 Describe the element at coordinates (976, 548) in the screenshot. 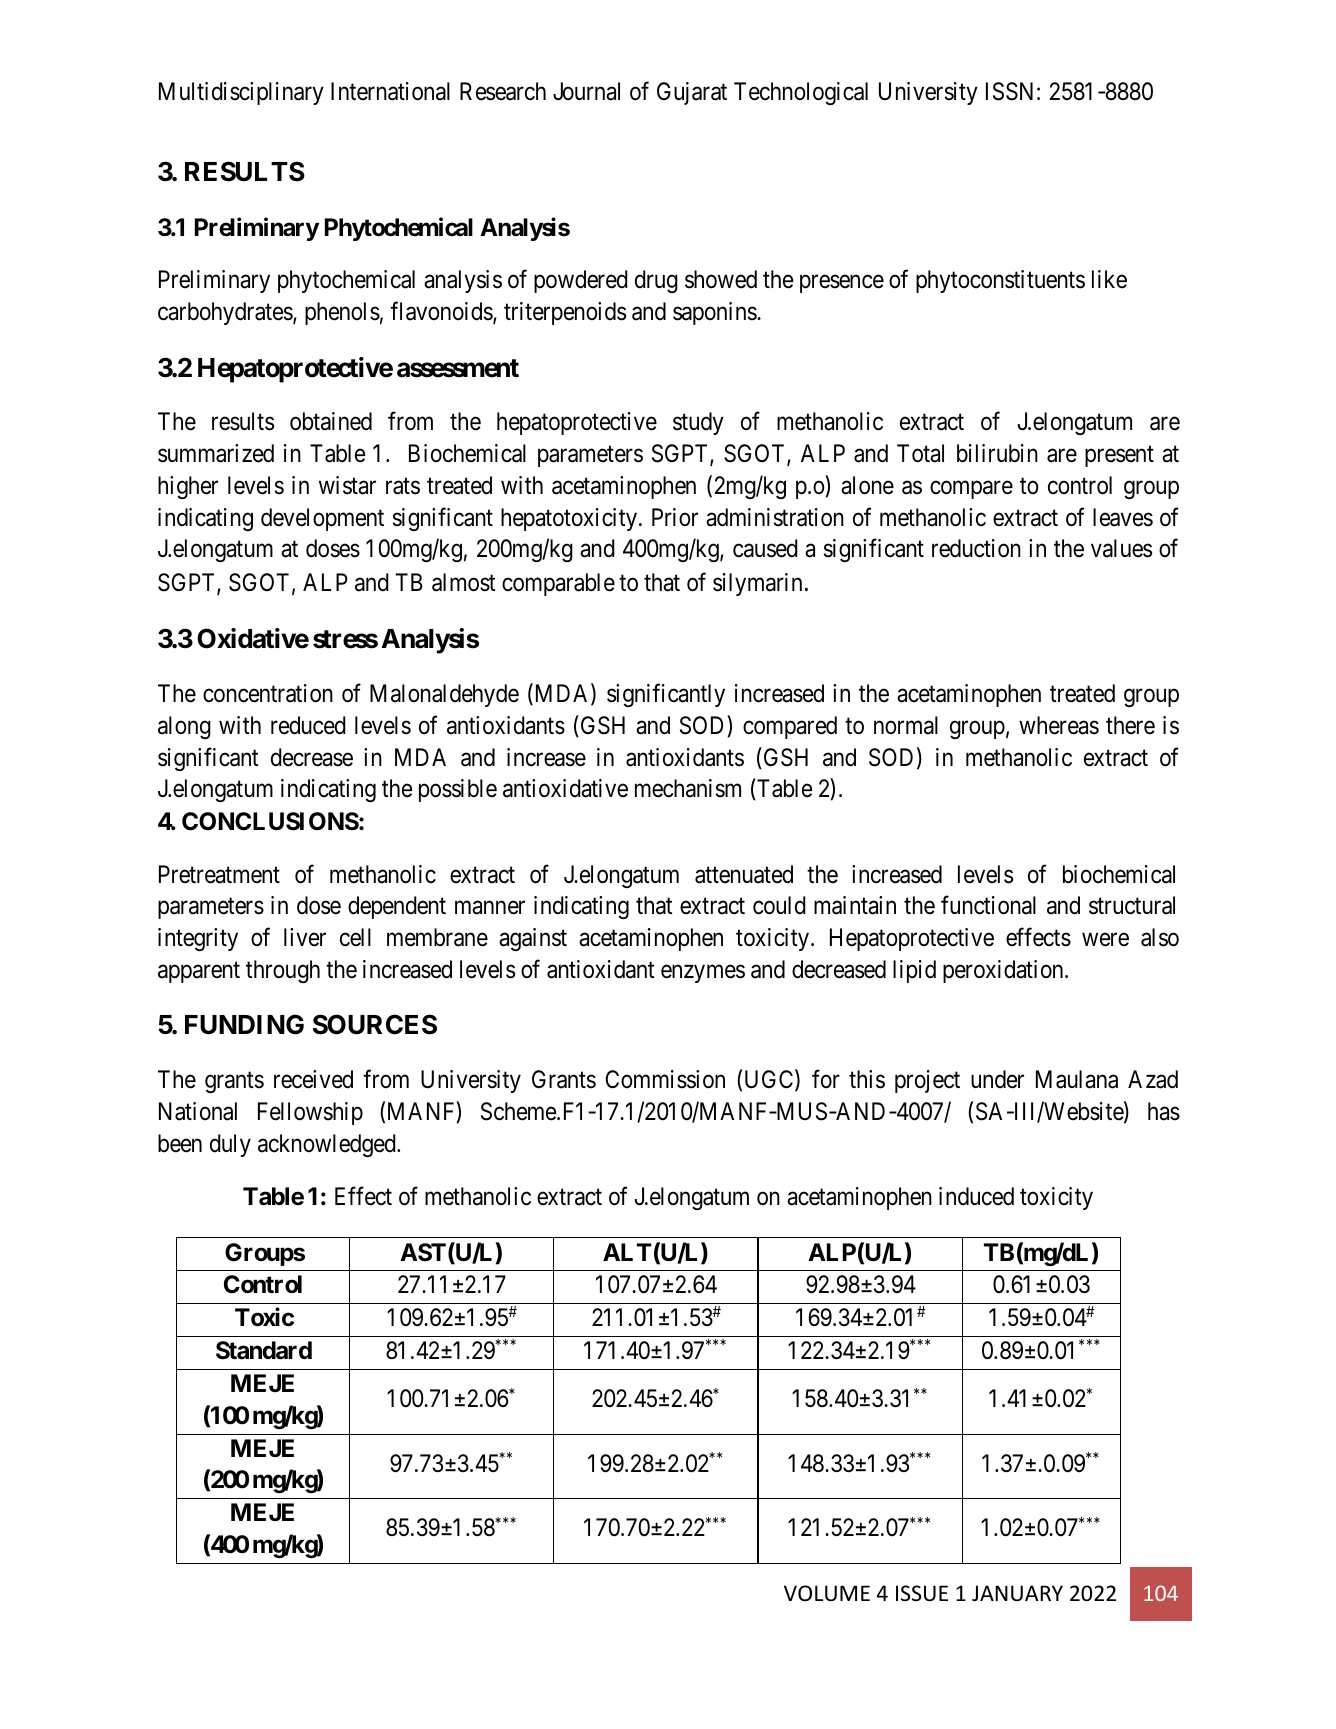

I see `reduction` at that location.
